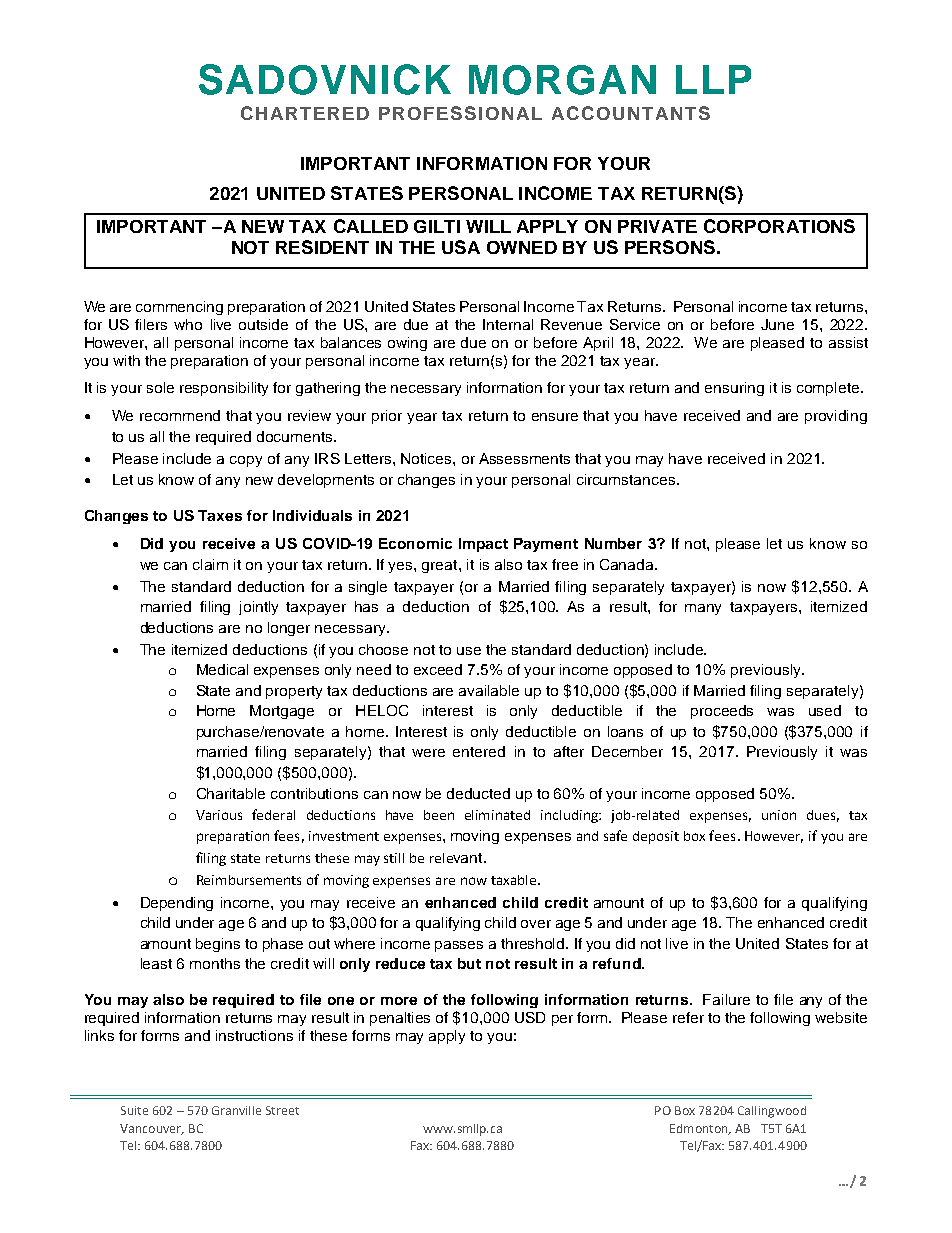  What do you see at coordinates (779, 815) in the page?
I see `union` at bounding box center [779, 815].
